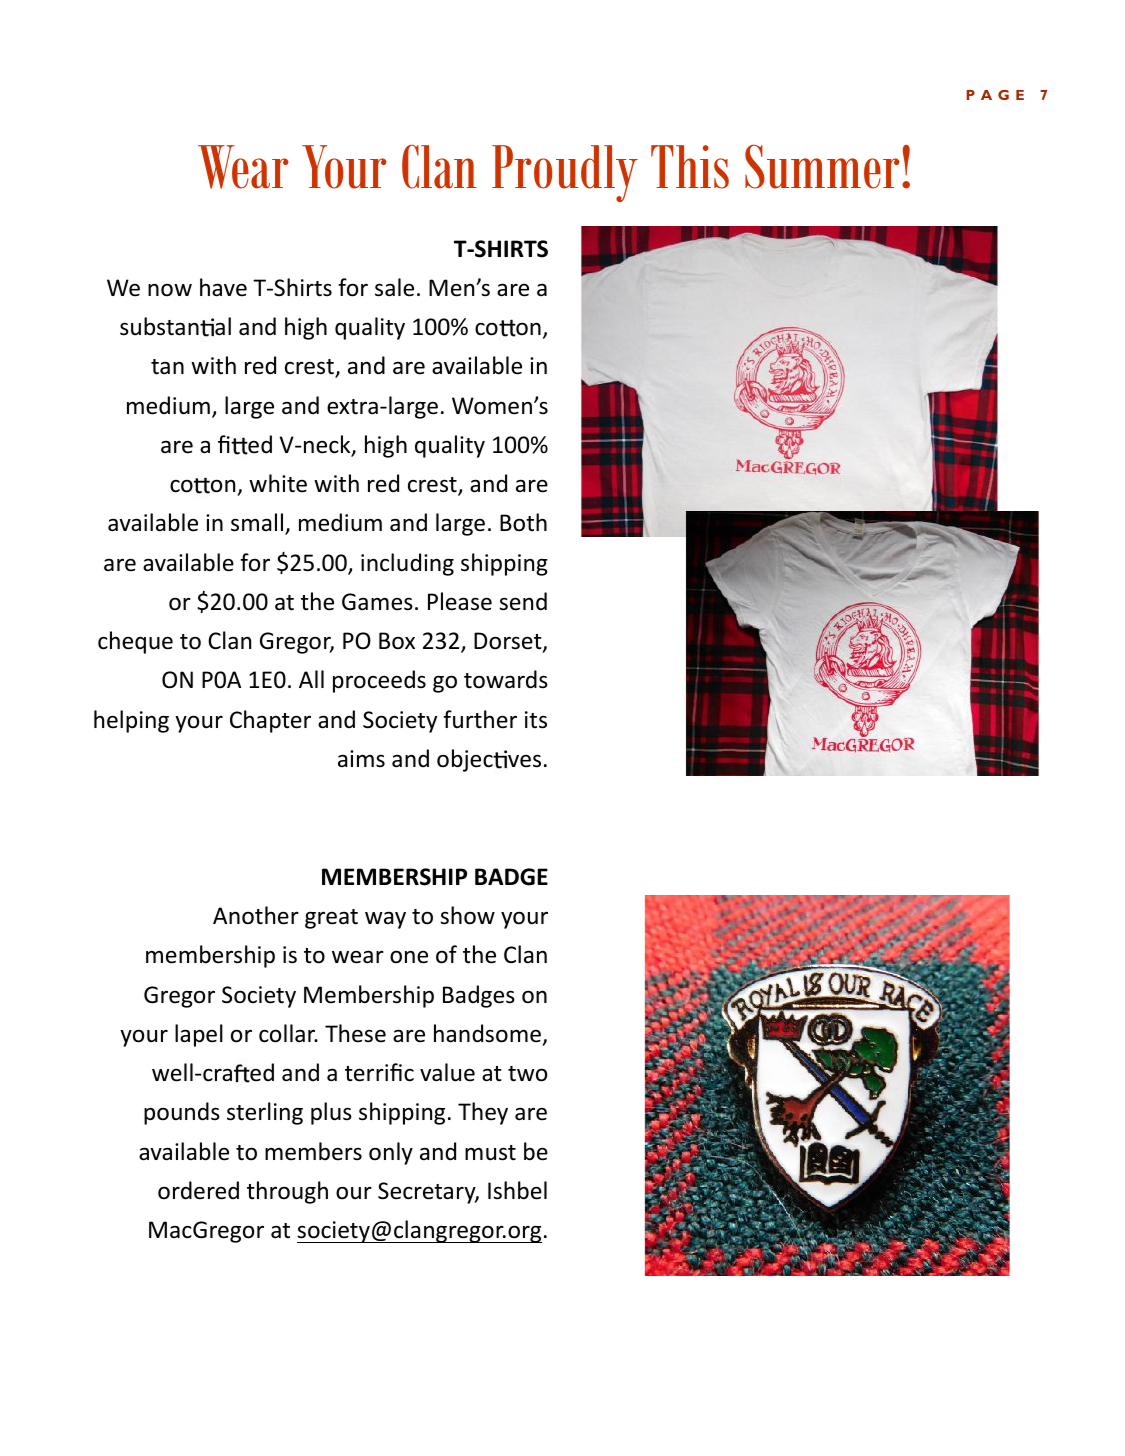  I want to click on show, so click(467, 915).
